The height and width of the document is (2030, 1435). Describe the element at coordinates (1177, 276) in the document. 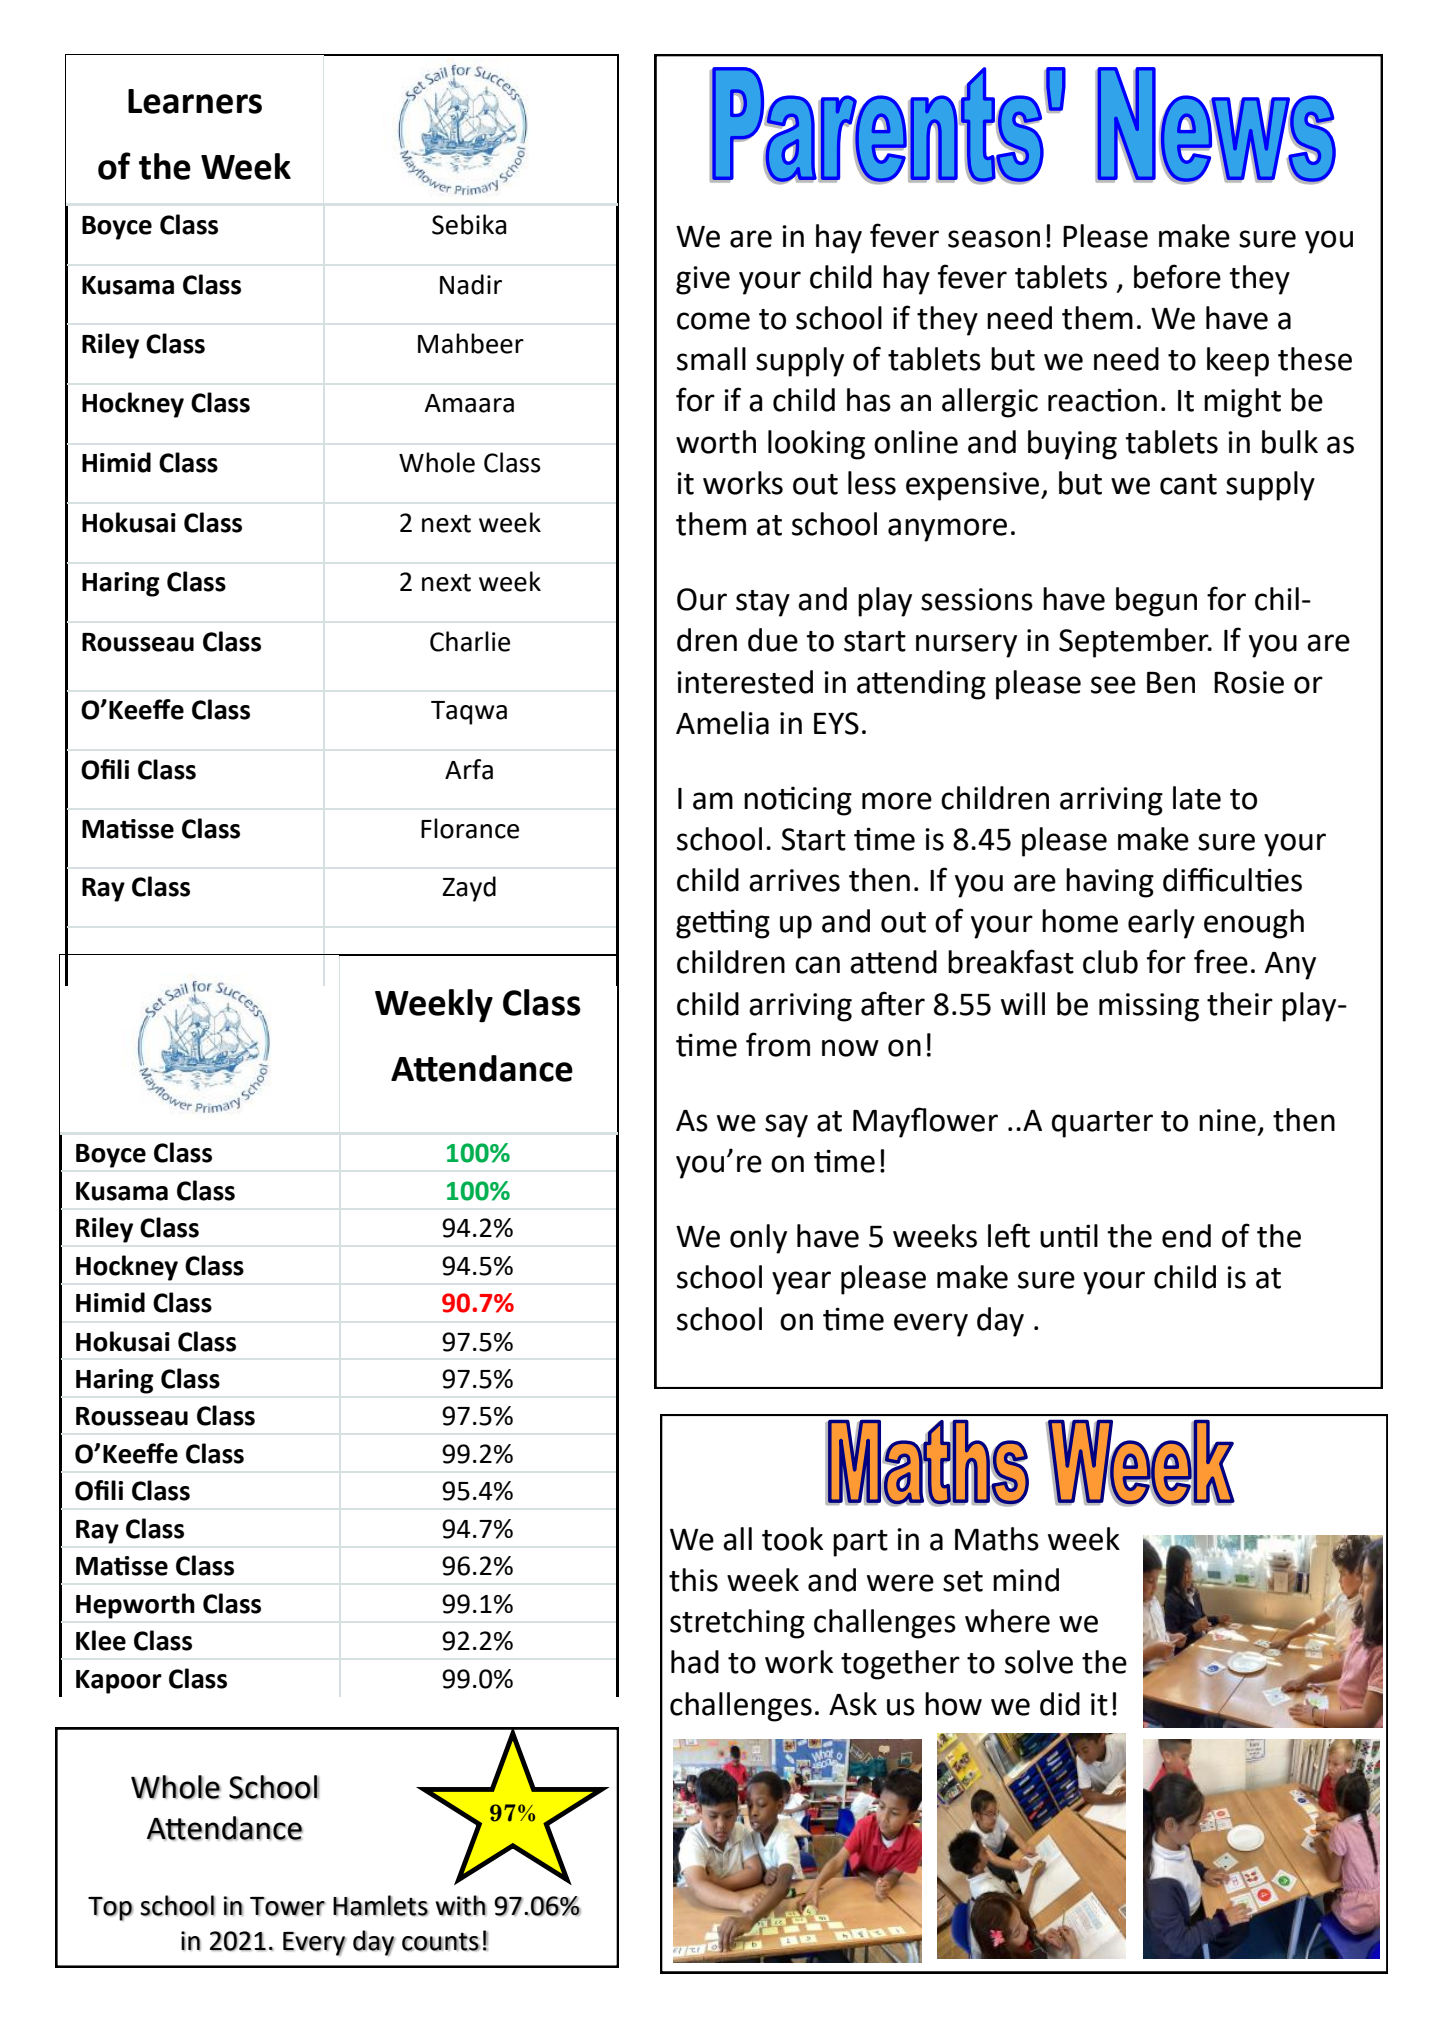

I see `before` at that location.
